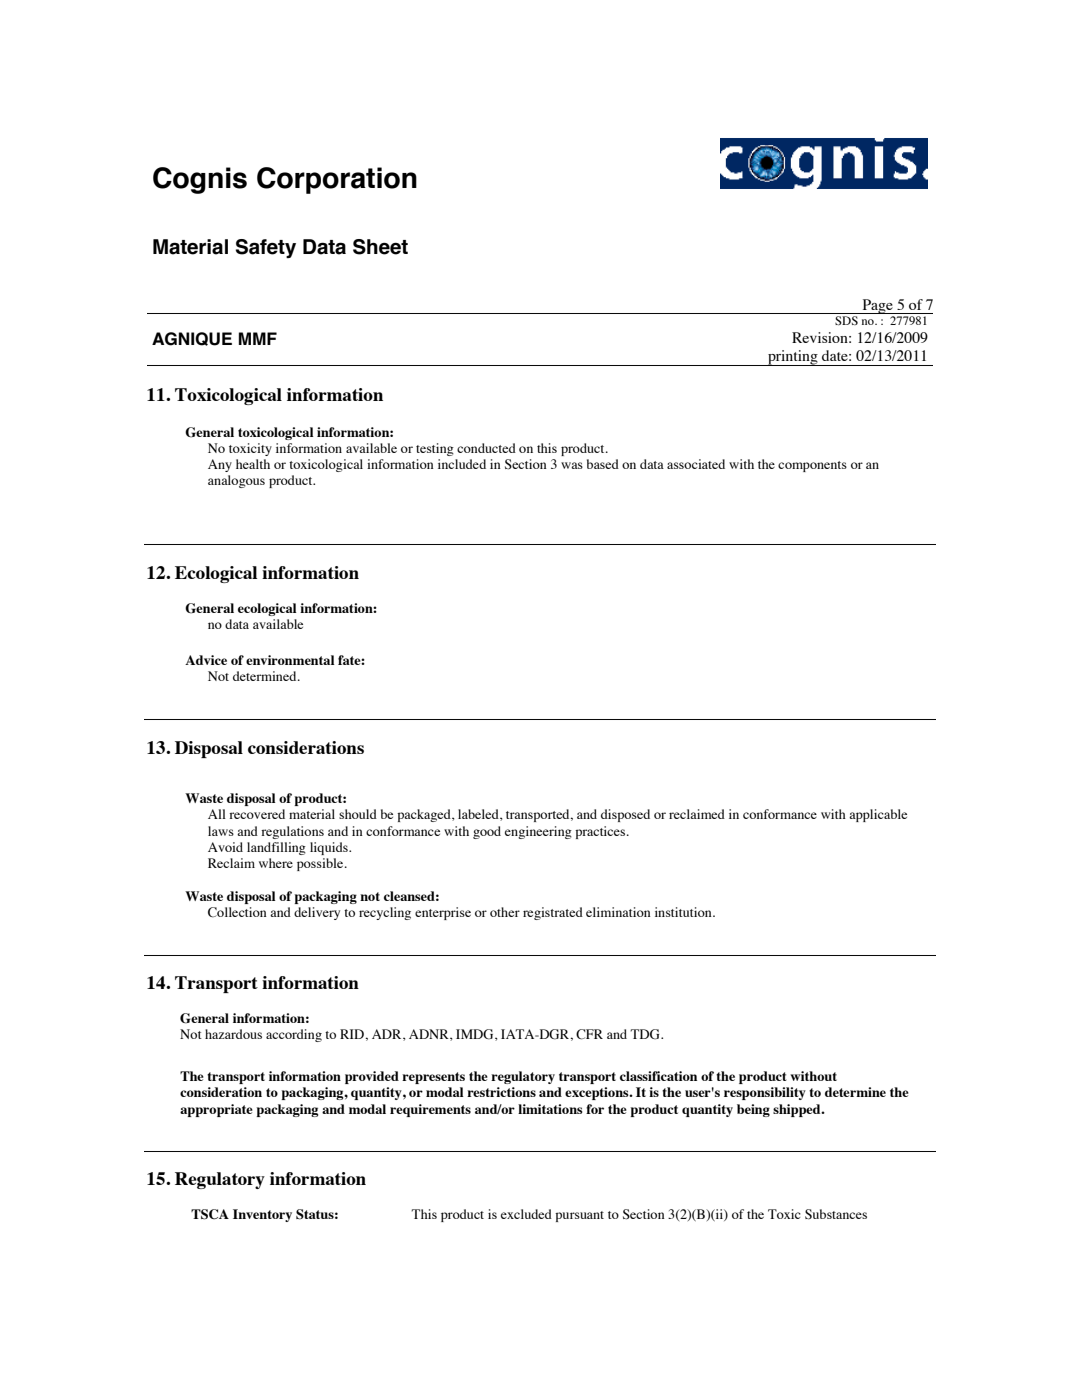 The image size is (1077, 1393). Describe the element at coordinates (877, 306) in the document. I see `Page` at that location.
